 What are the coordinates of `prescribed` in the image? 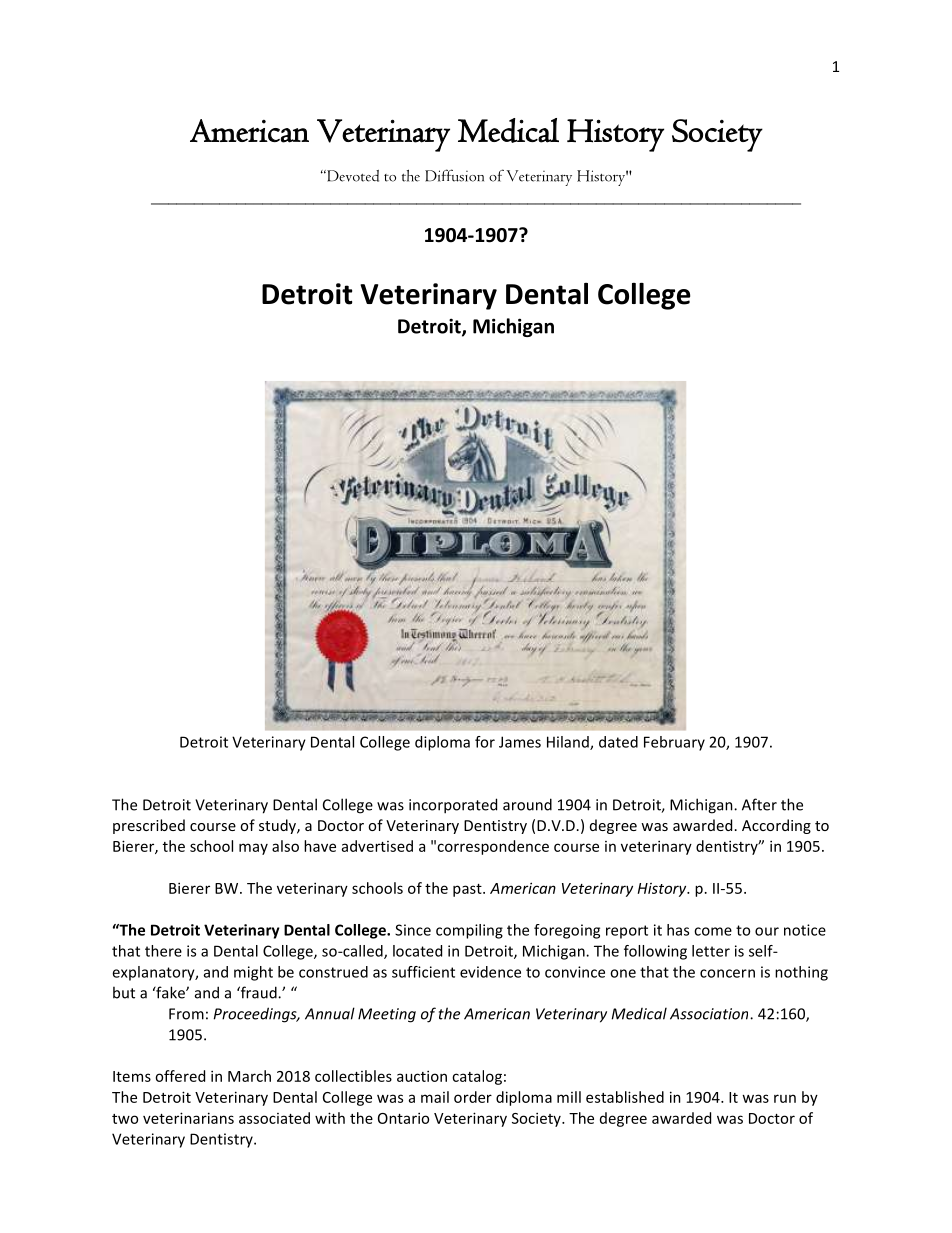 It's located at (149, 826).
